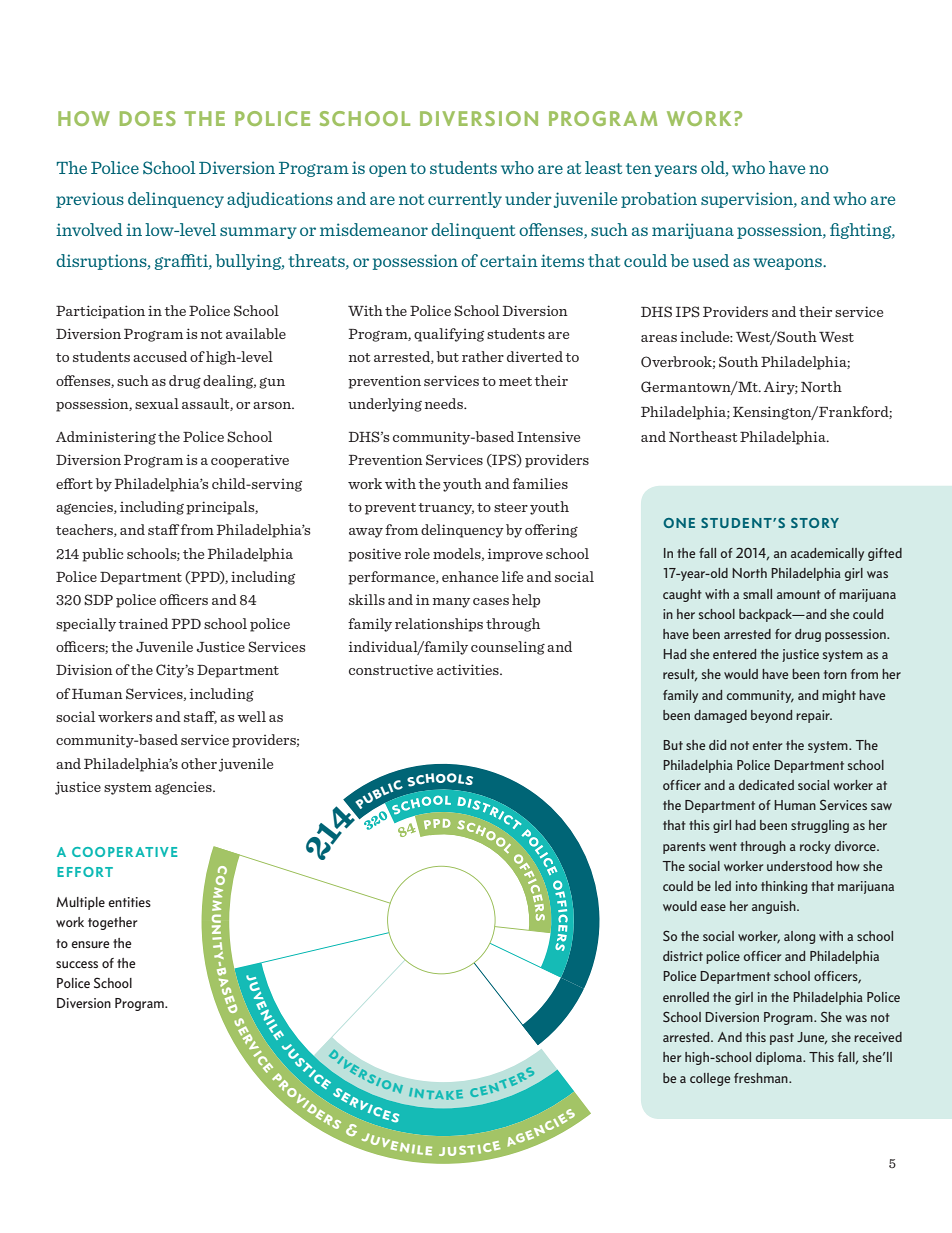 The width and height of the page is (952, 1233). Describe the element at coordinates (659, 200) in the page. I see `probation` at that location.
